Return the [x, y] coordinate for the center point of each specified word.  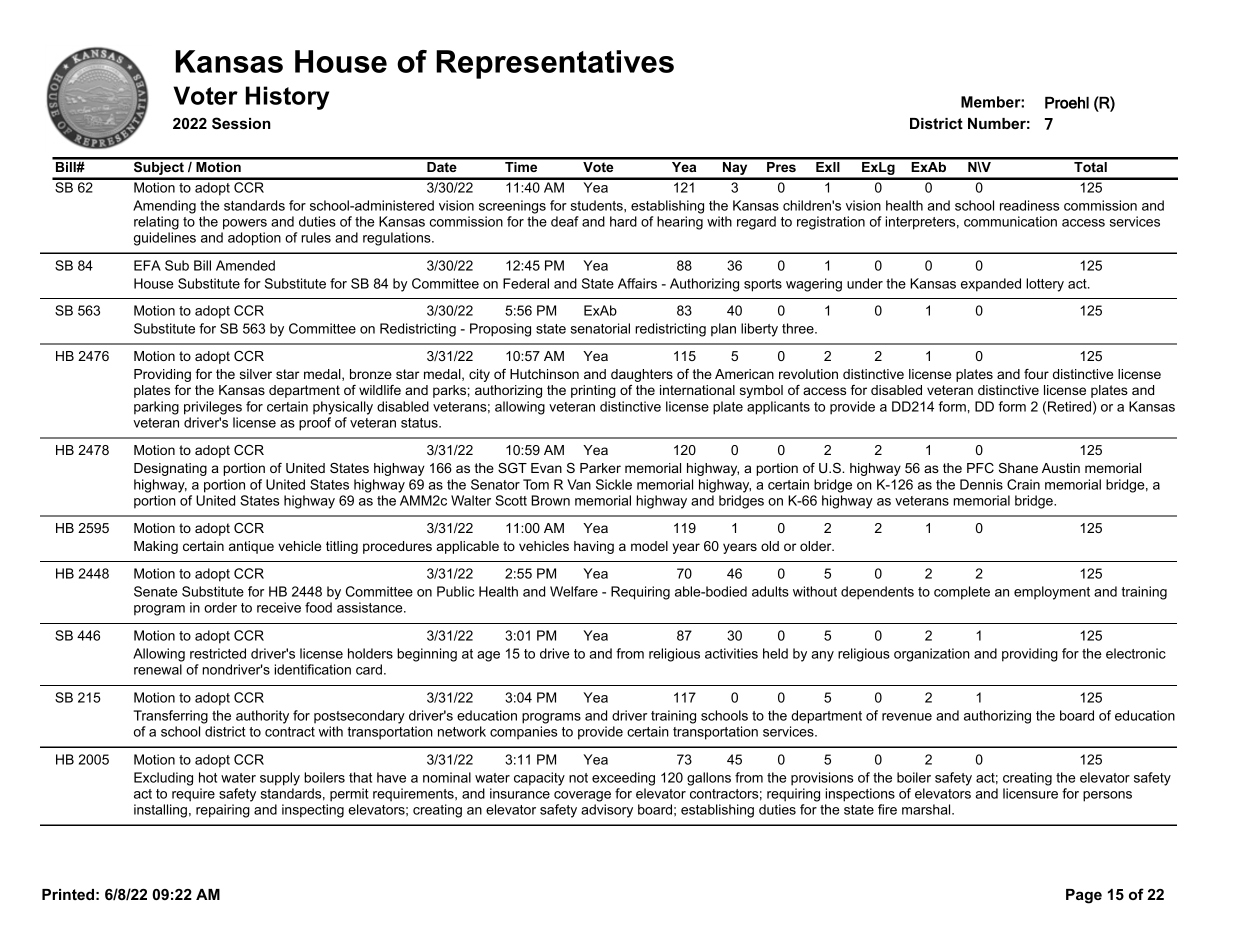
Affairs [637, 283]
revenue [907, 717]
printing [593, 391]
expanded [991, 285]
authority [262, 717]
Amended [245, 265]
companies [523, 732]
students [598, 205]
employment [1052, 593]
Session [241, 123]
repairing [223, 811]
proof [315, 424]
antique [251, 547]
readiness [1029, 205]
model [649, 546]
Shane [1018, 468]
